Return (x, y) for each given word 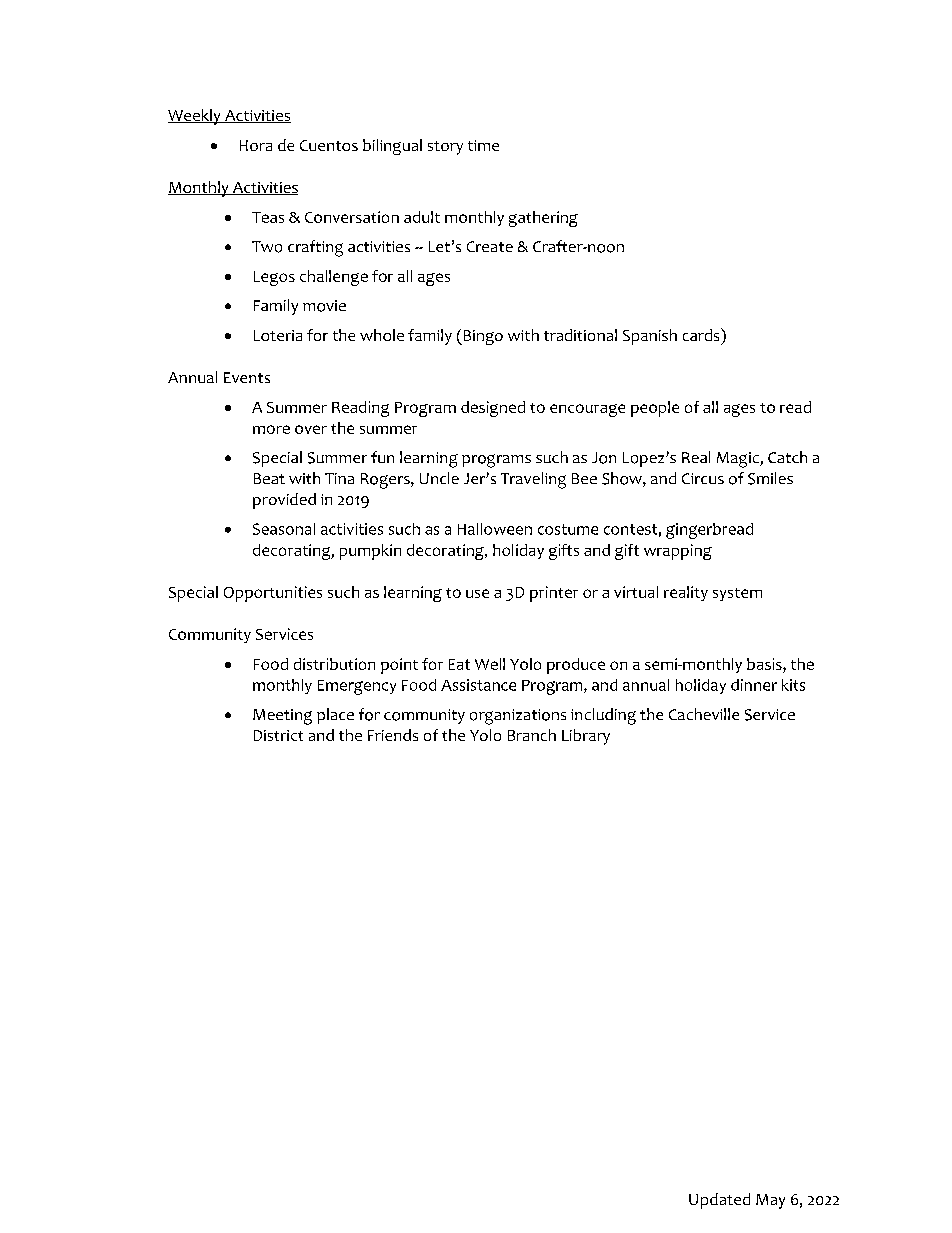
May (770, 1201)
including (603, 716)
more (271, 429)
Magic (739, 460)
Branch (532, 735)
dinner (754, 685)
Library (586, 737)
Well (490, 664)
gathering (543, 219)
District (278, 735)
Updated (719, 1201)
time (483, 145)
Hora (256, 145)
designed (493, 409)
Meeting (282, 717)
